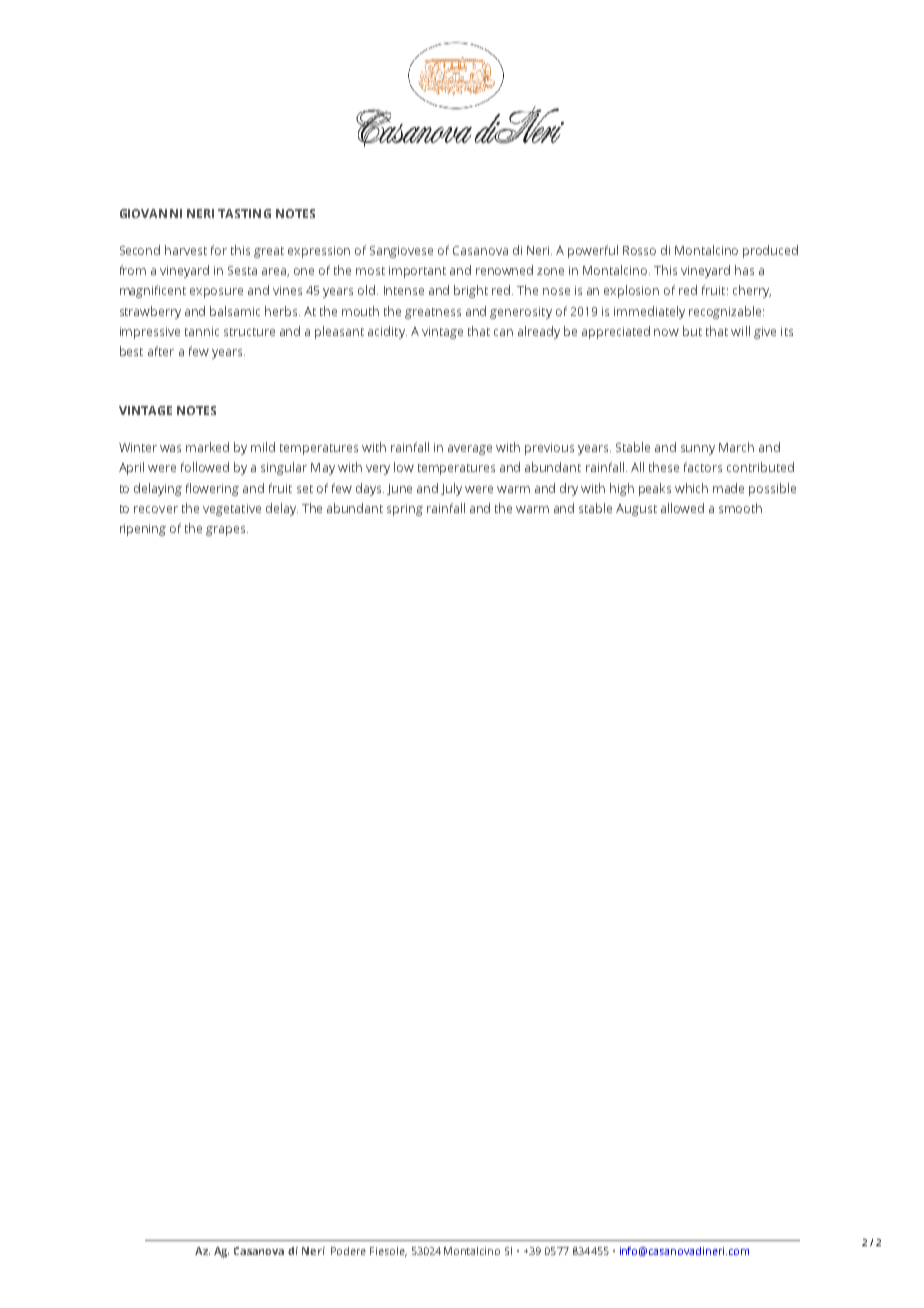  Describe the element at coordinates (639, 250) in the screenshot. I see `Rosso` at that location.
